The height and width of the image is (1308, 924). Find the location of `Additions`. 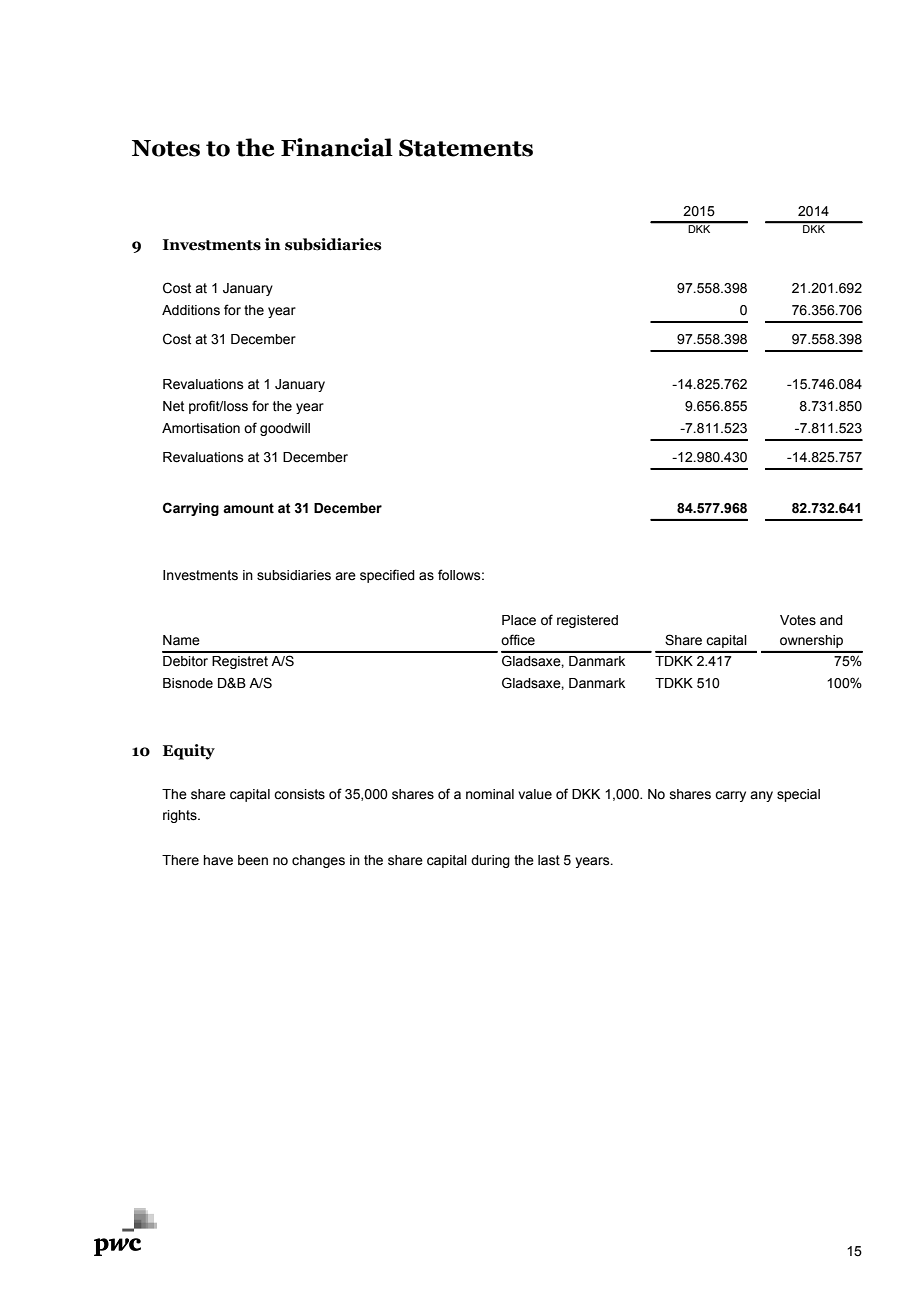

Additions is located at coordinates (191, 310).
